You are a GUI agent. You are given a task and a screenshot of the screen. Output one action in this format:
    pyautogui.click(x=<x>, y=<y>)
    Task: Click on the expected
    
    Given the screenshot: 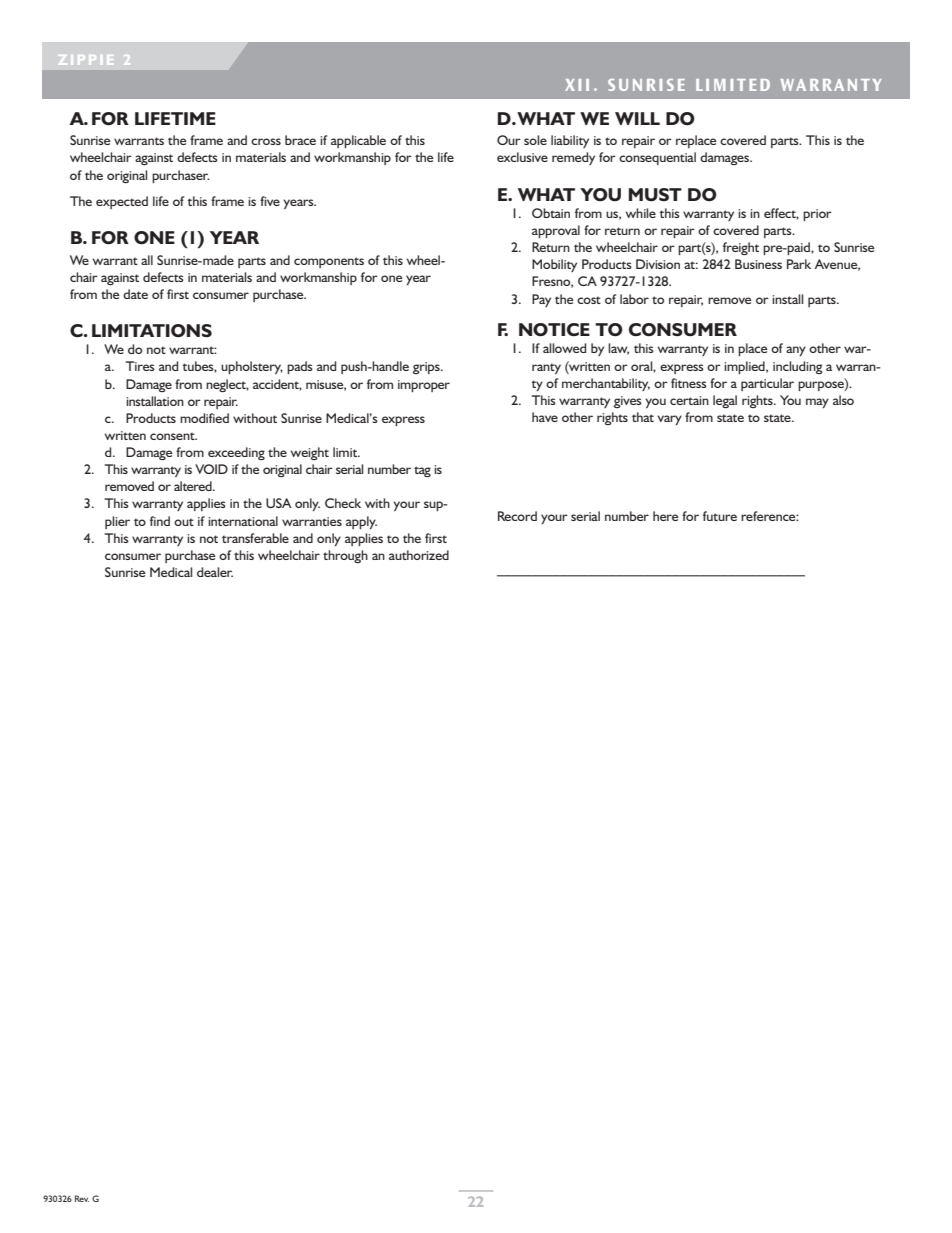 What is the action you would take?
    pyautogui.click(x=122, y=202)
